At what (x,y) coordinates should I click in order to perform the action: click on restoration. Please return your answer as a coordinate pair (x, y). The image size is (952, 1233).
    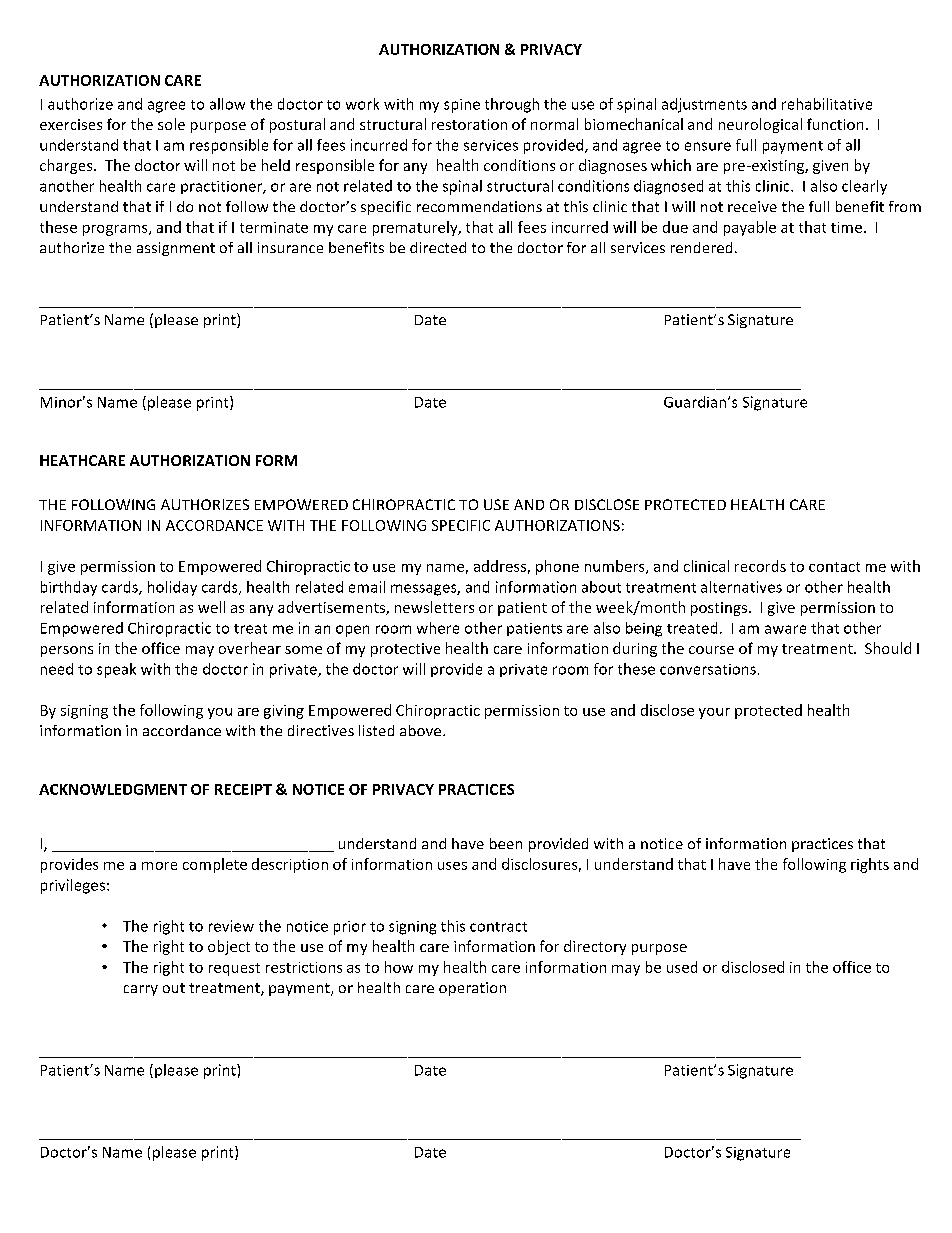
    Looking at the image, I should click on (469, 124).
